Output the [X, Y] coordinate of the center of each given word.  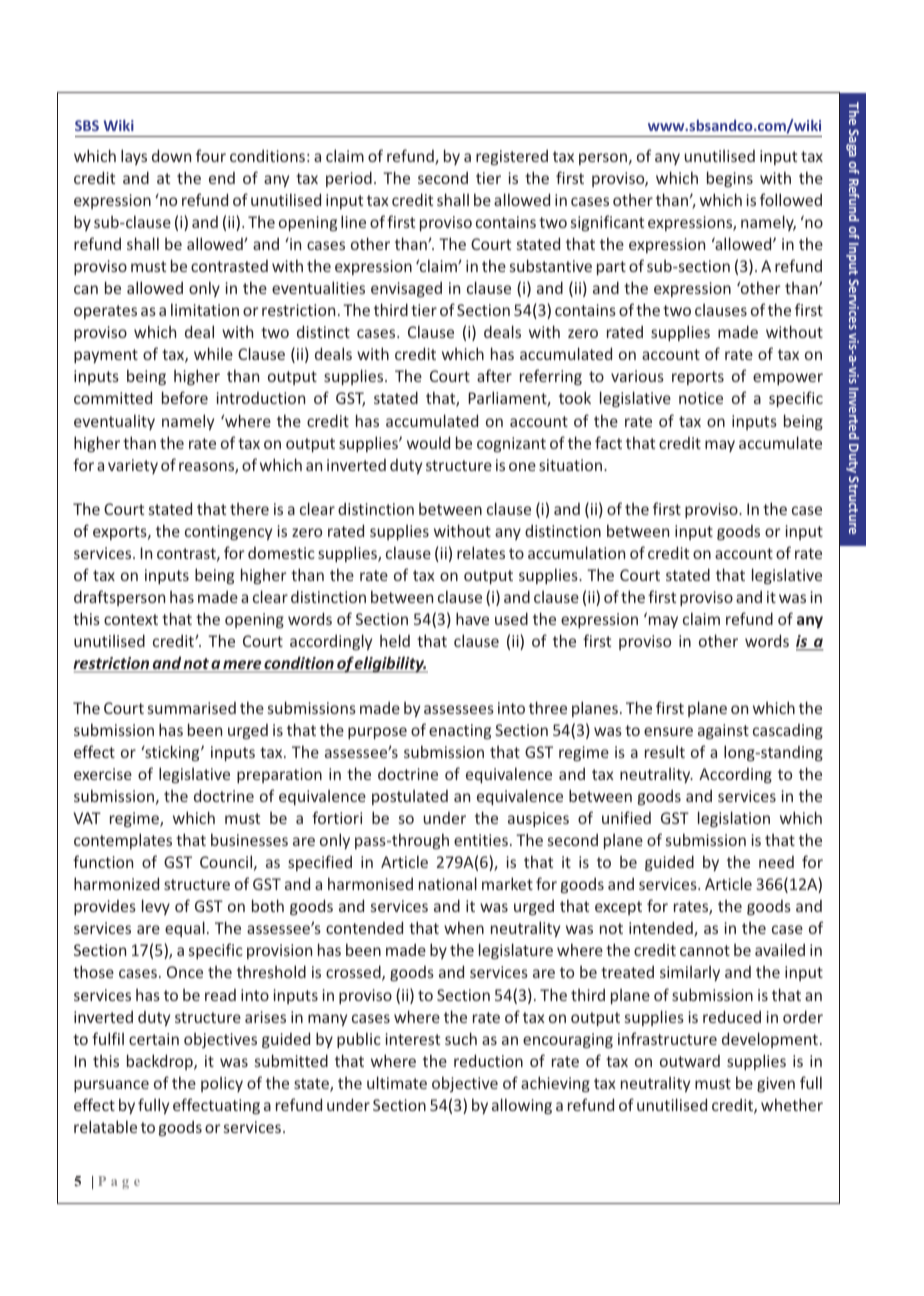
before [185, 397]
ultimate [397, 1082]
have [472, 618]
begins [730, 179]
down [171, 155]
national [448, 883]
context [131, 619]
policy [222, 1084]
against [723, 731]
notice [701, 398]
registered [512, 157]
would [428, 442]
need [776, 862]
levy [156, 907]
